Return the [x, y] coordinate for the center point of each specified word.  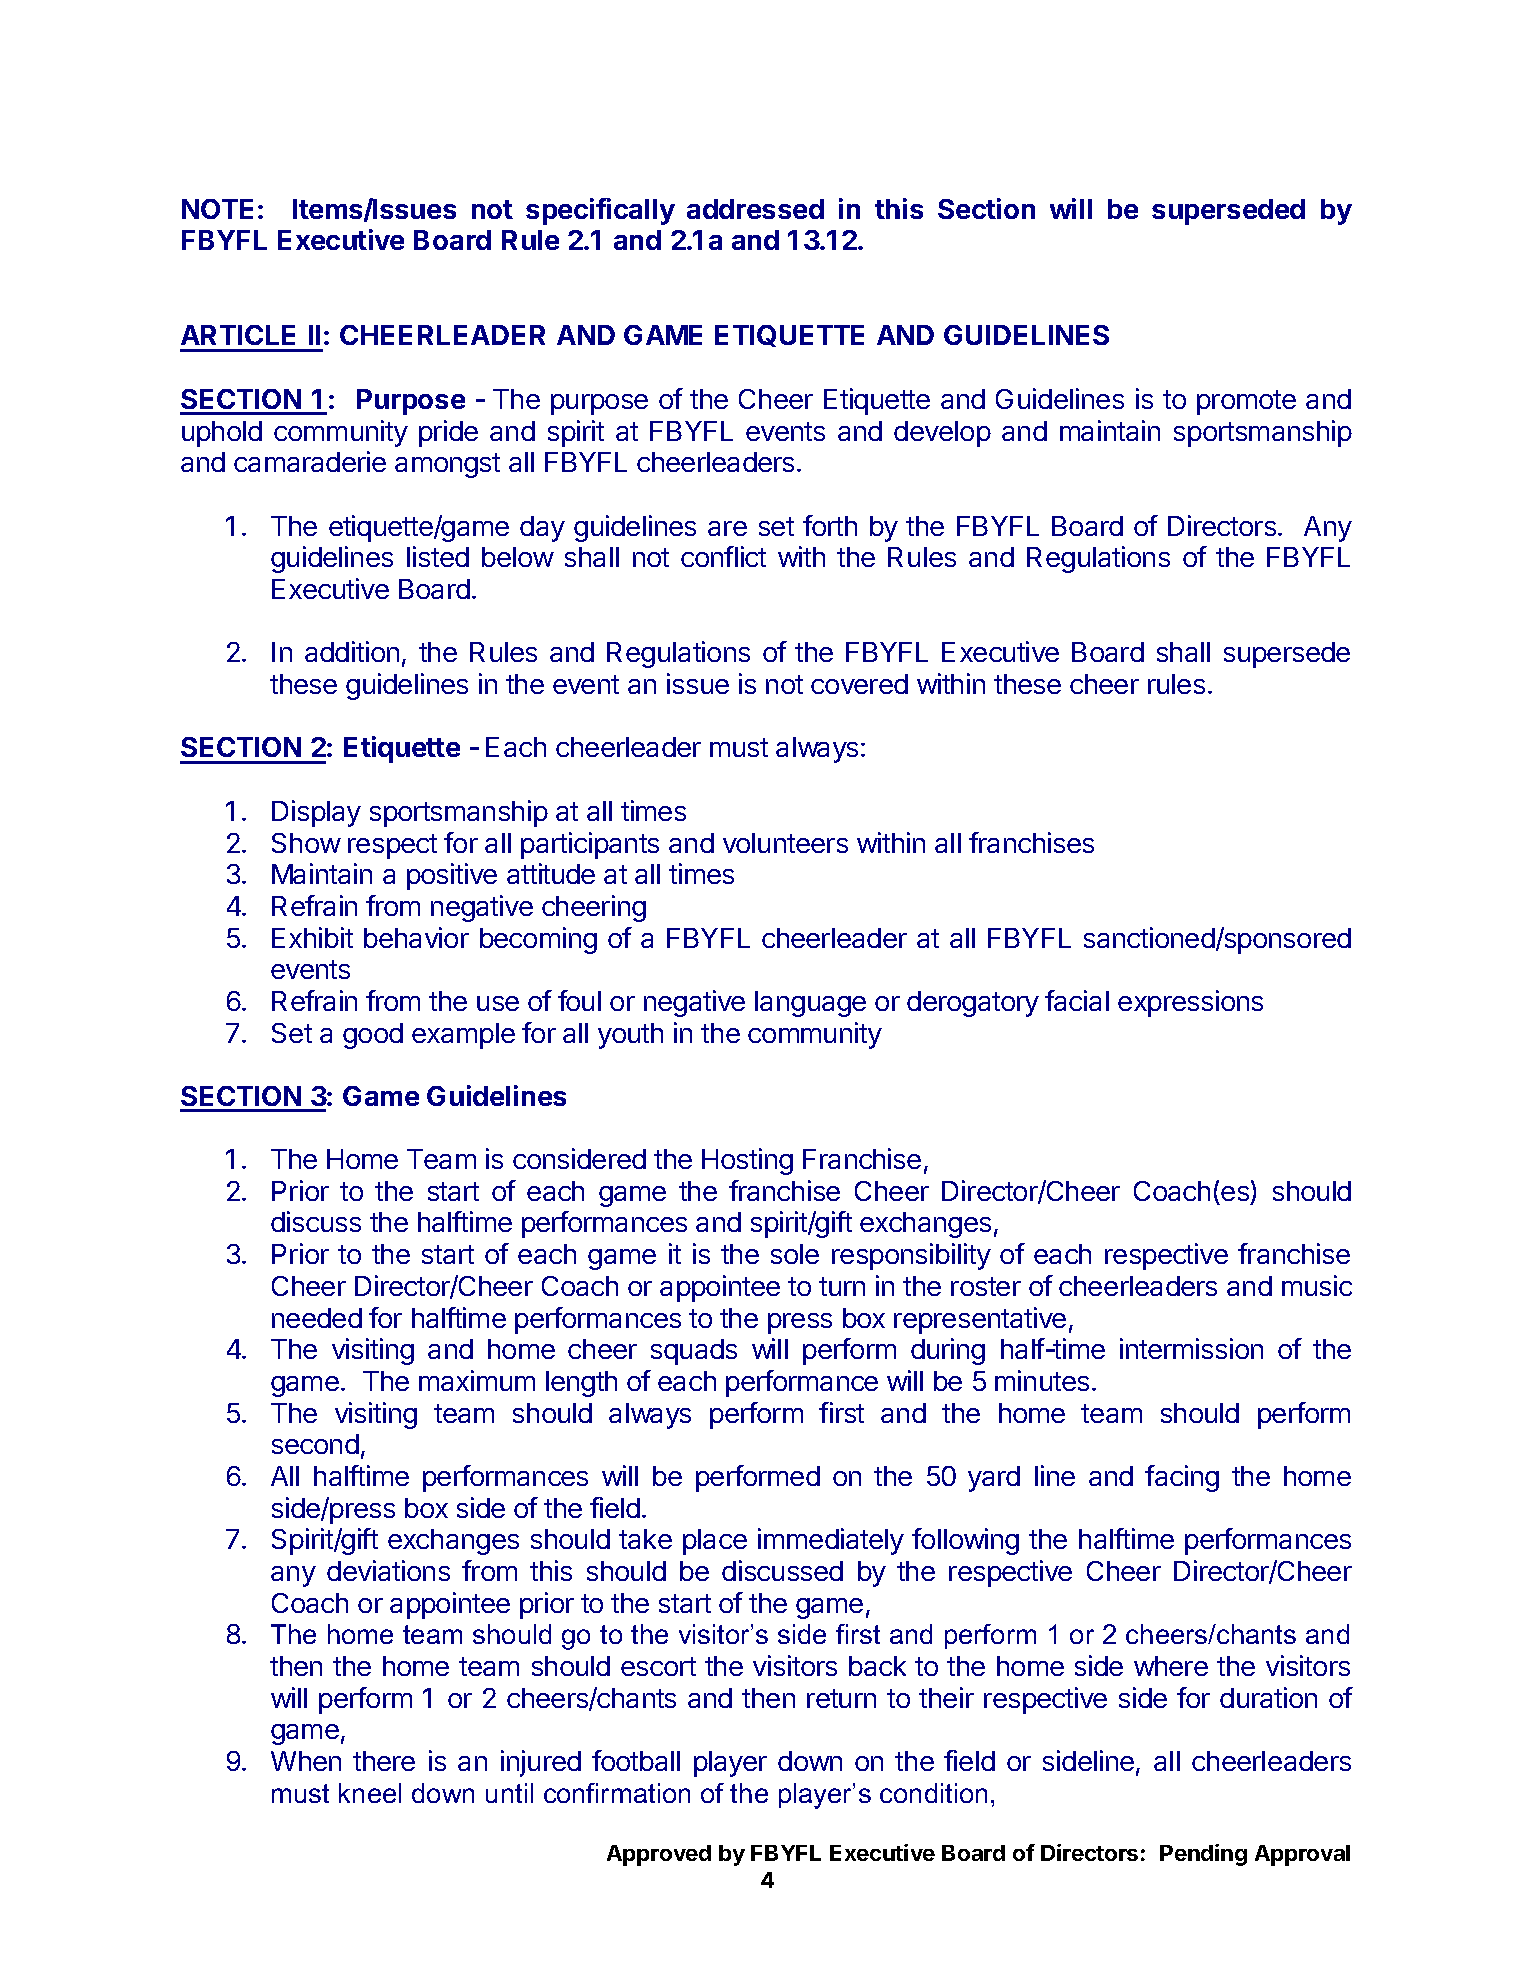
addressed [755, 209]
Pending [1203, 1855]
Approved [659, 1855]
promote [1246, 402]
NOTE [217, 209]
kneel [370, 1793]
